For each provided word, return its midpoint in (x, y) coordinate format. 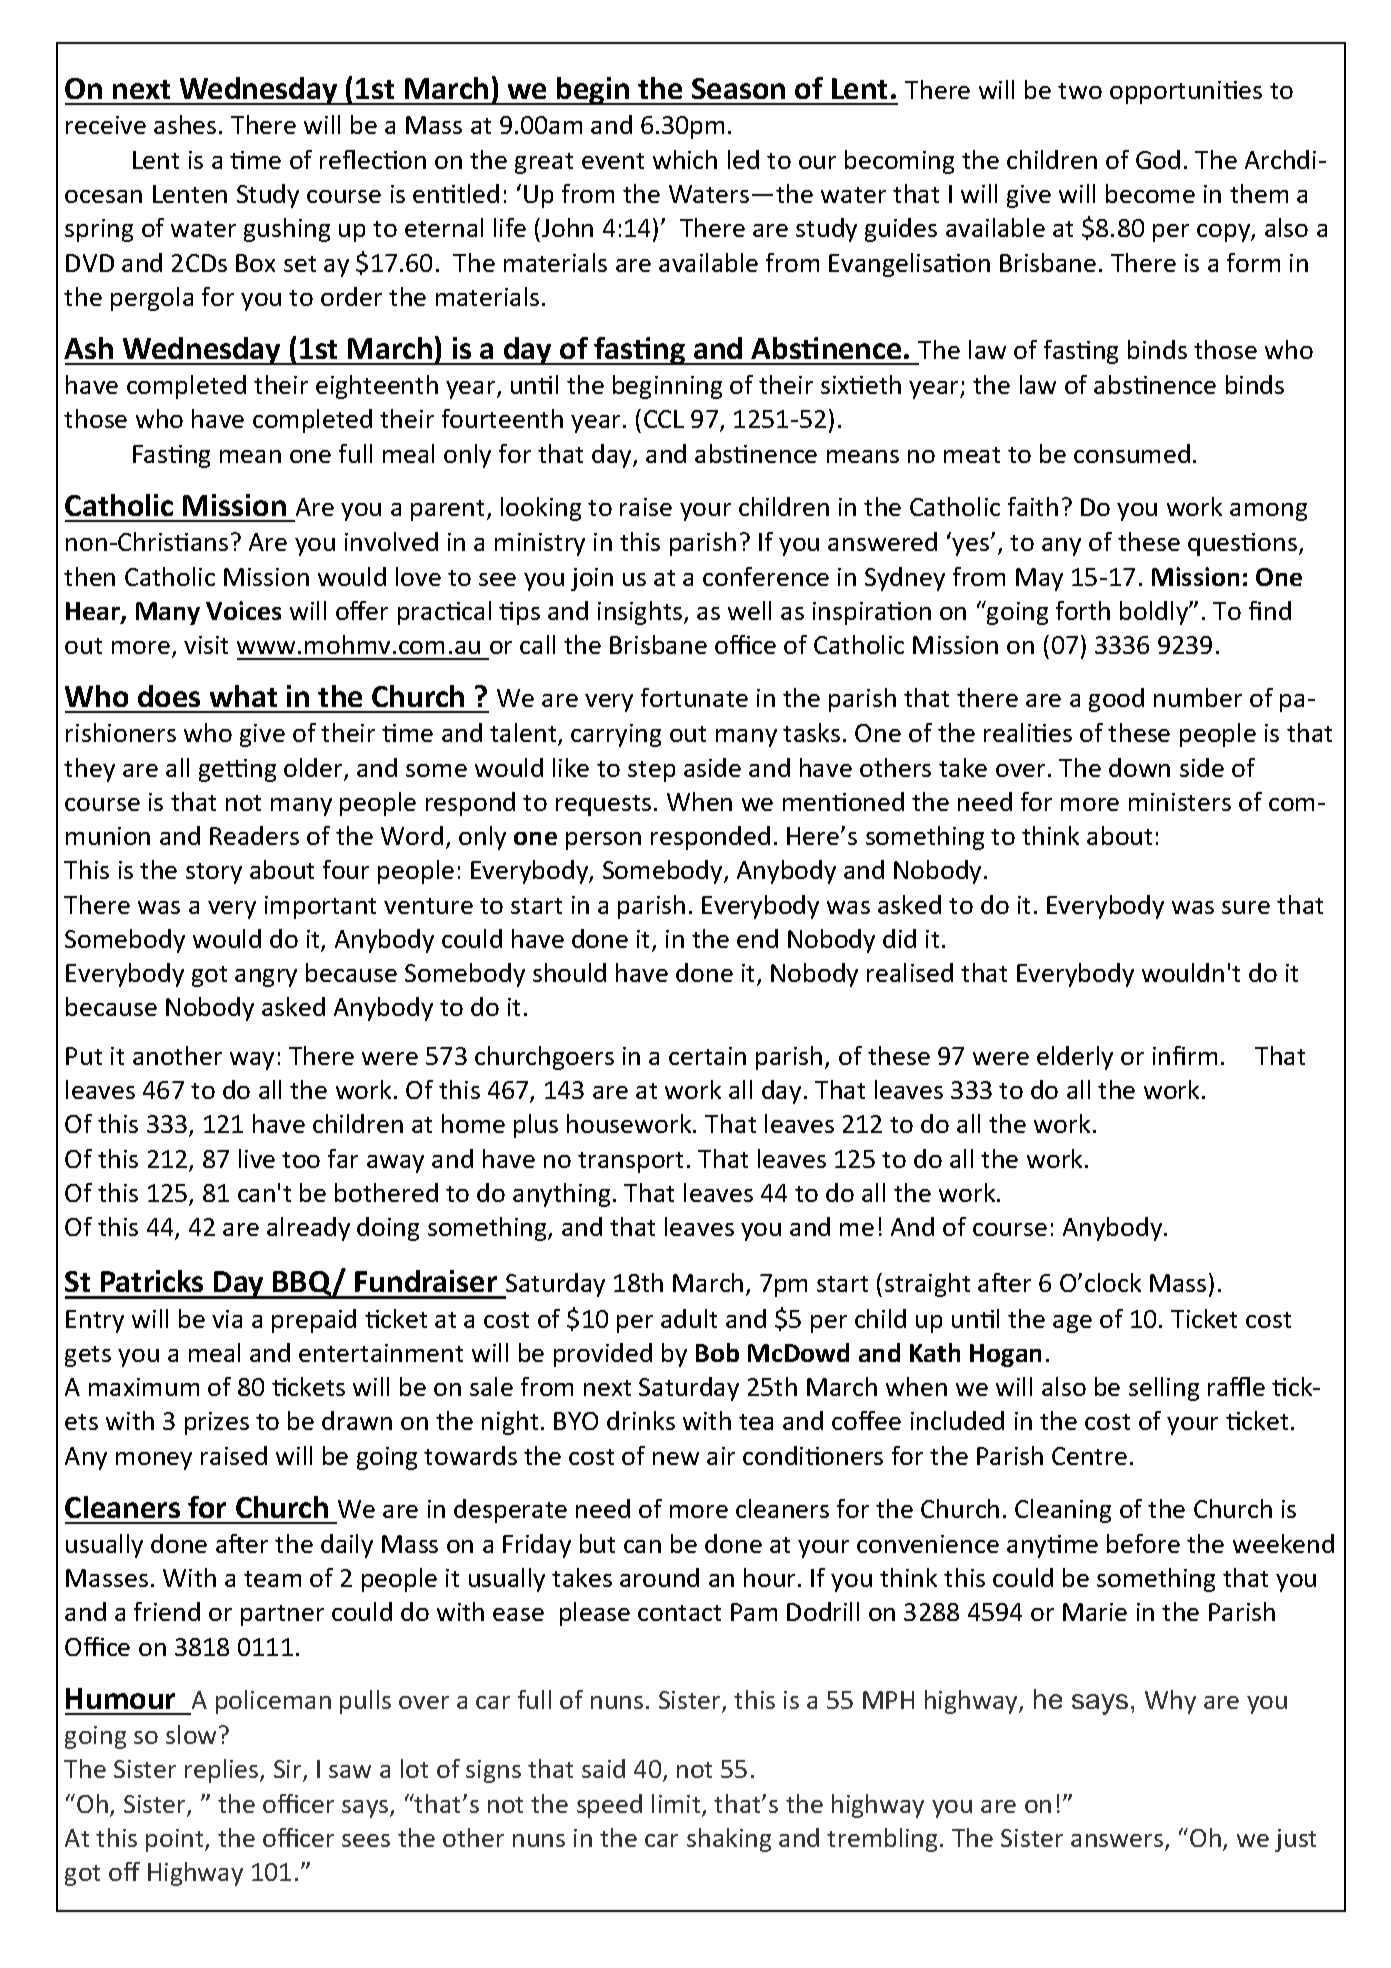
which (685, 159)
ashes (185, 124)
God (1158, 159)
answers (1118, 1842)
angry (266, 978)
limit (677, 1805)
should (569, 972)
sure (1246, 907)
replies (223, 1771)
